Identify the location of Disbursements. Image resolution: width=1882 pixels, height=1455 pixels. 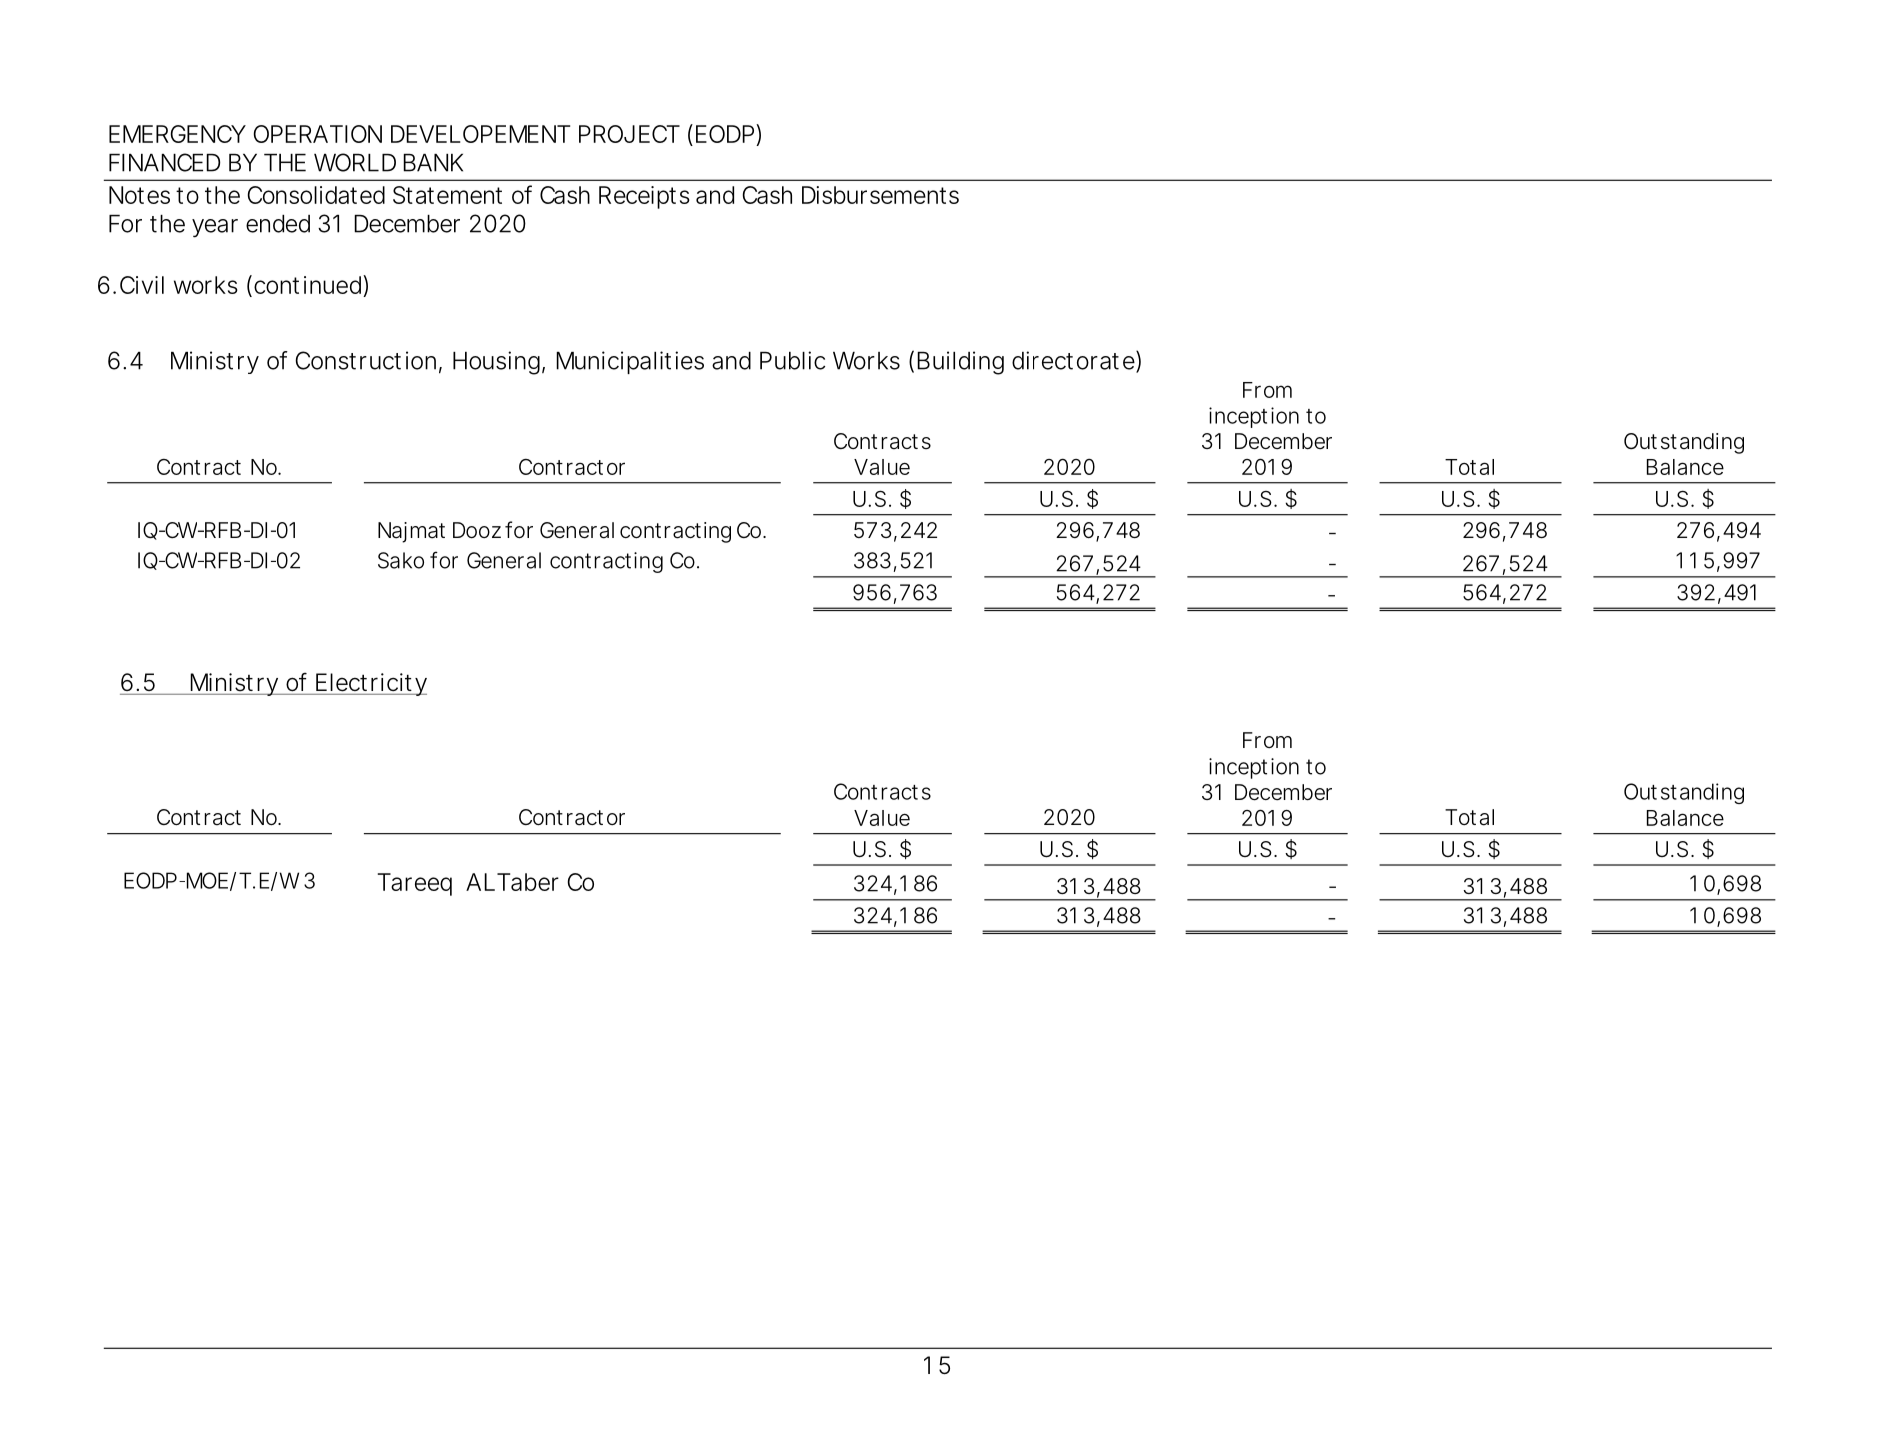
(880, 195).
